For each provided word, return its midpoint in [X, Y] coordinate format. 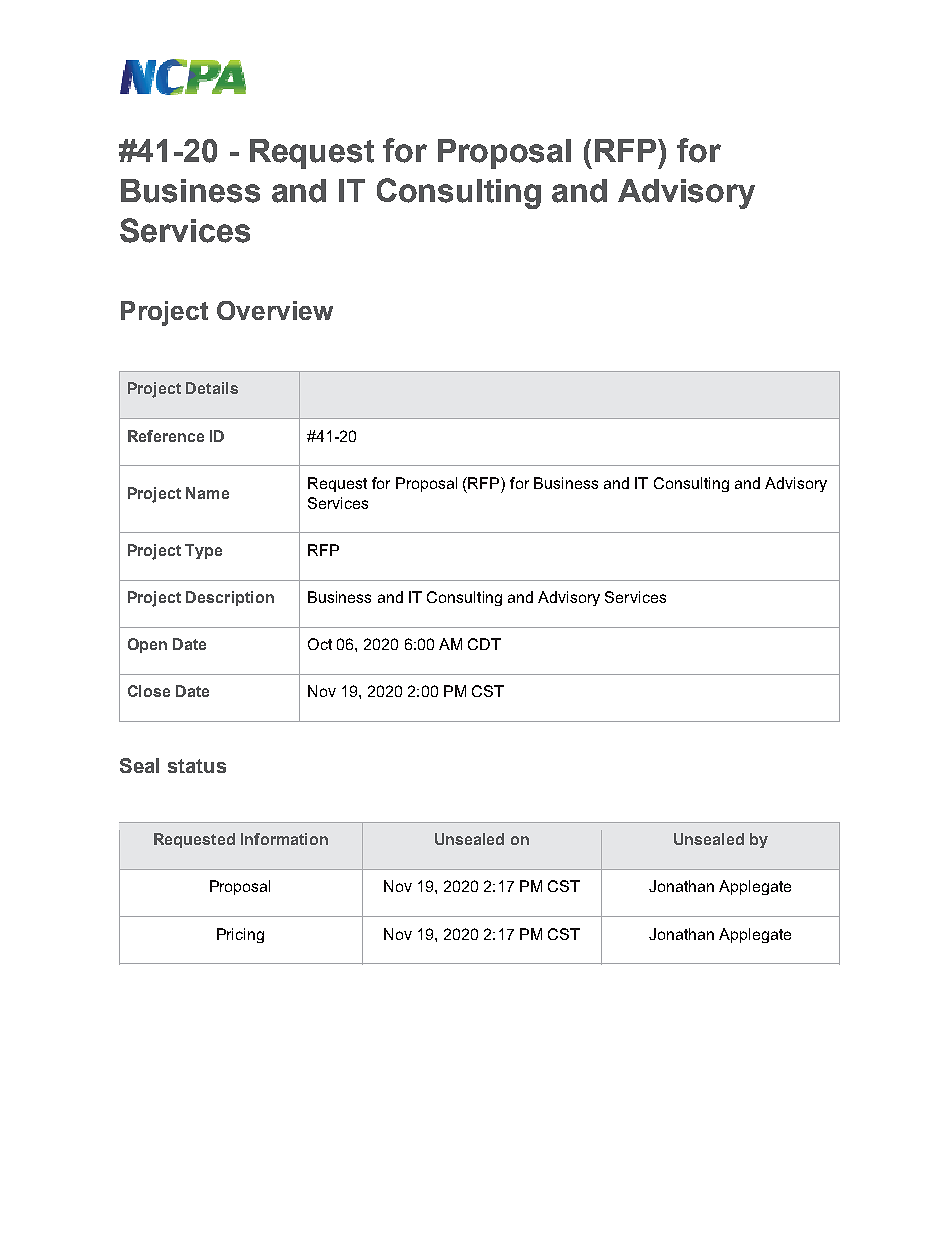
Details [212, 388]
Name [207, 493]
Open [147, 645]
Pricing [240, 935]
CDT [484, 644]
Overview [275, 310]
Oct [320, 644]
